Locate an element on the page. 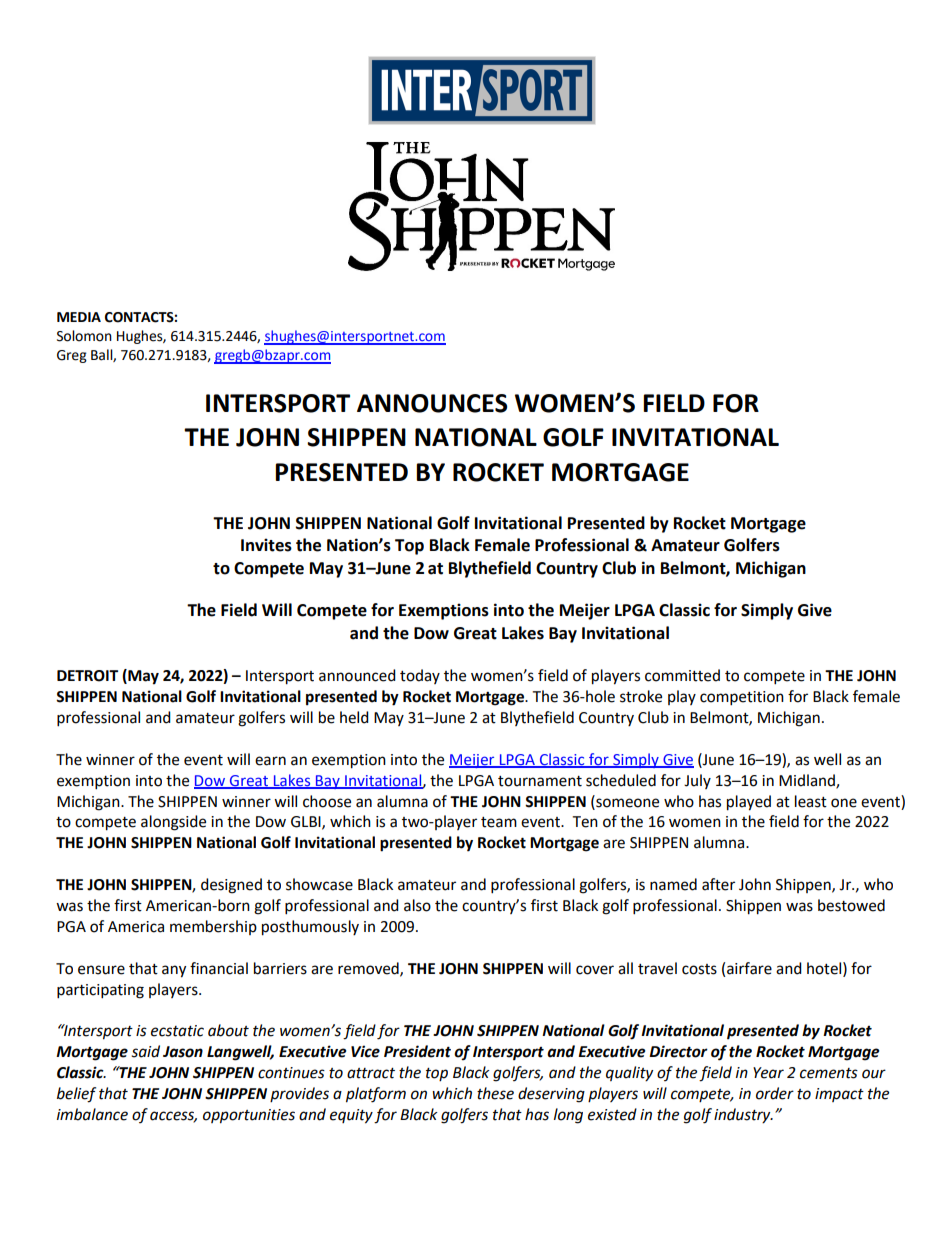  earn is located at coordinates (270, 761).
